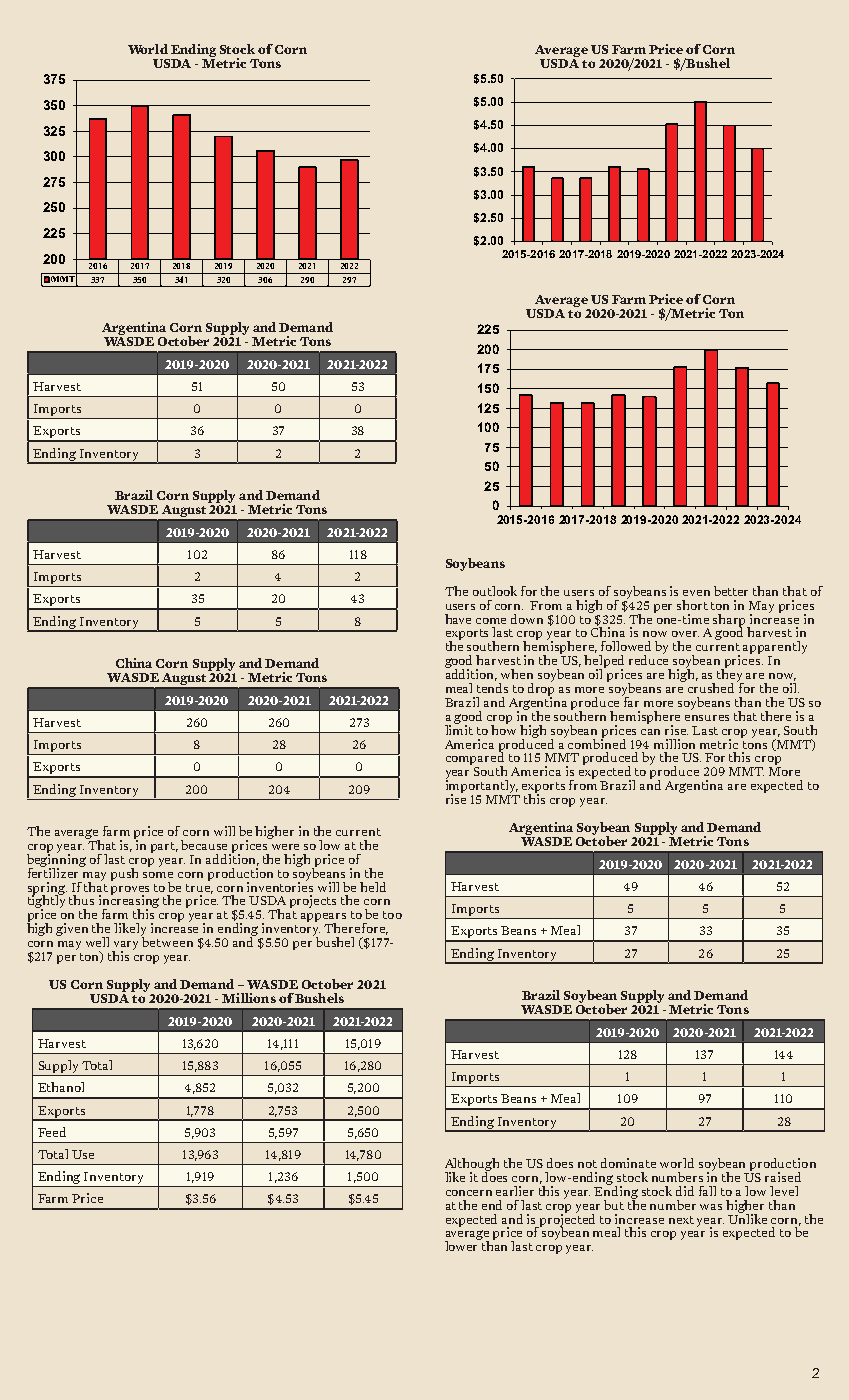 The image size is (849, 1400). What do you see at coordinates (52, 1132) in the document?
I see `Feed` at bounding box center [52, 1132].
